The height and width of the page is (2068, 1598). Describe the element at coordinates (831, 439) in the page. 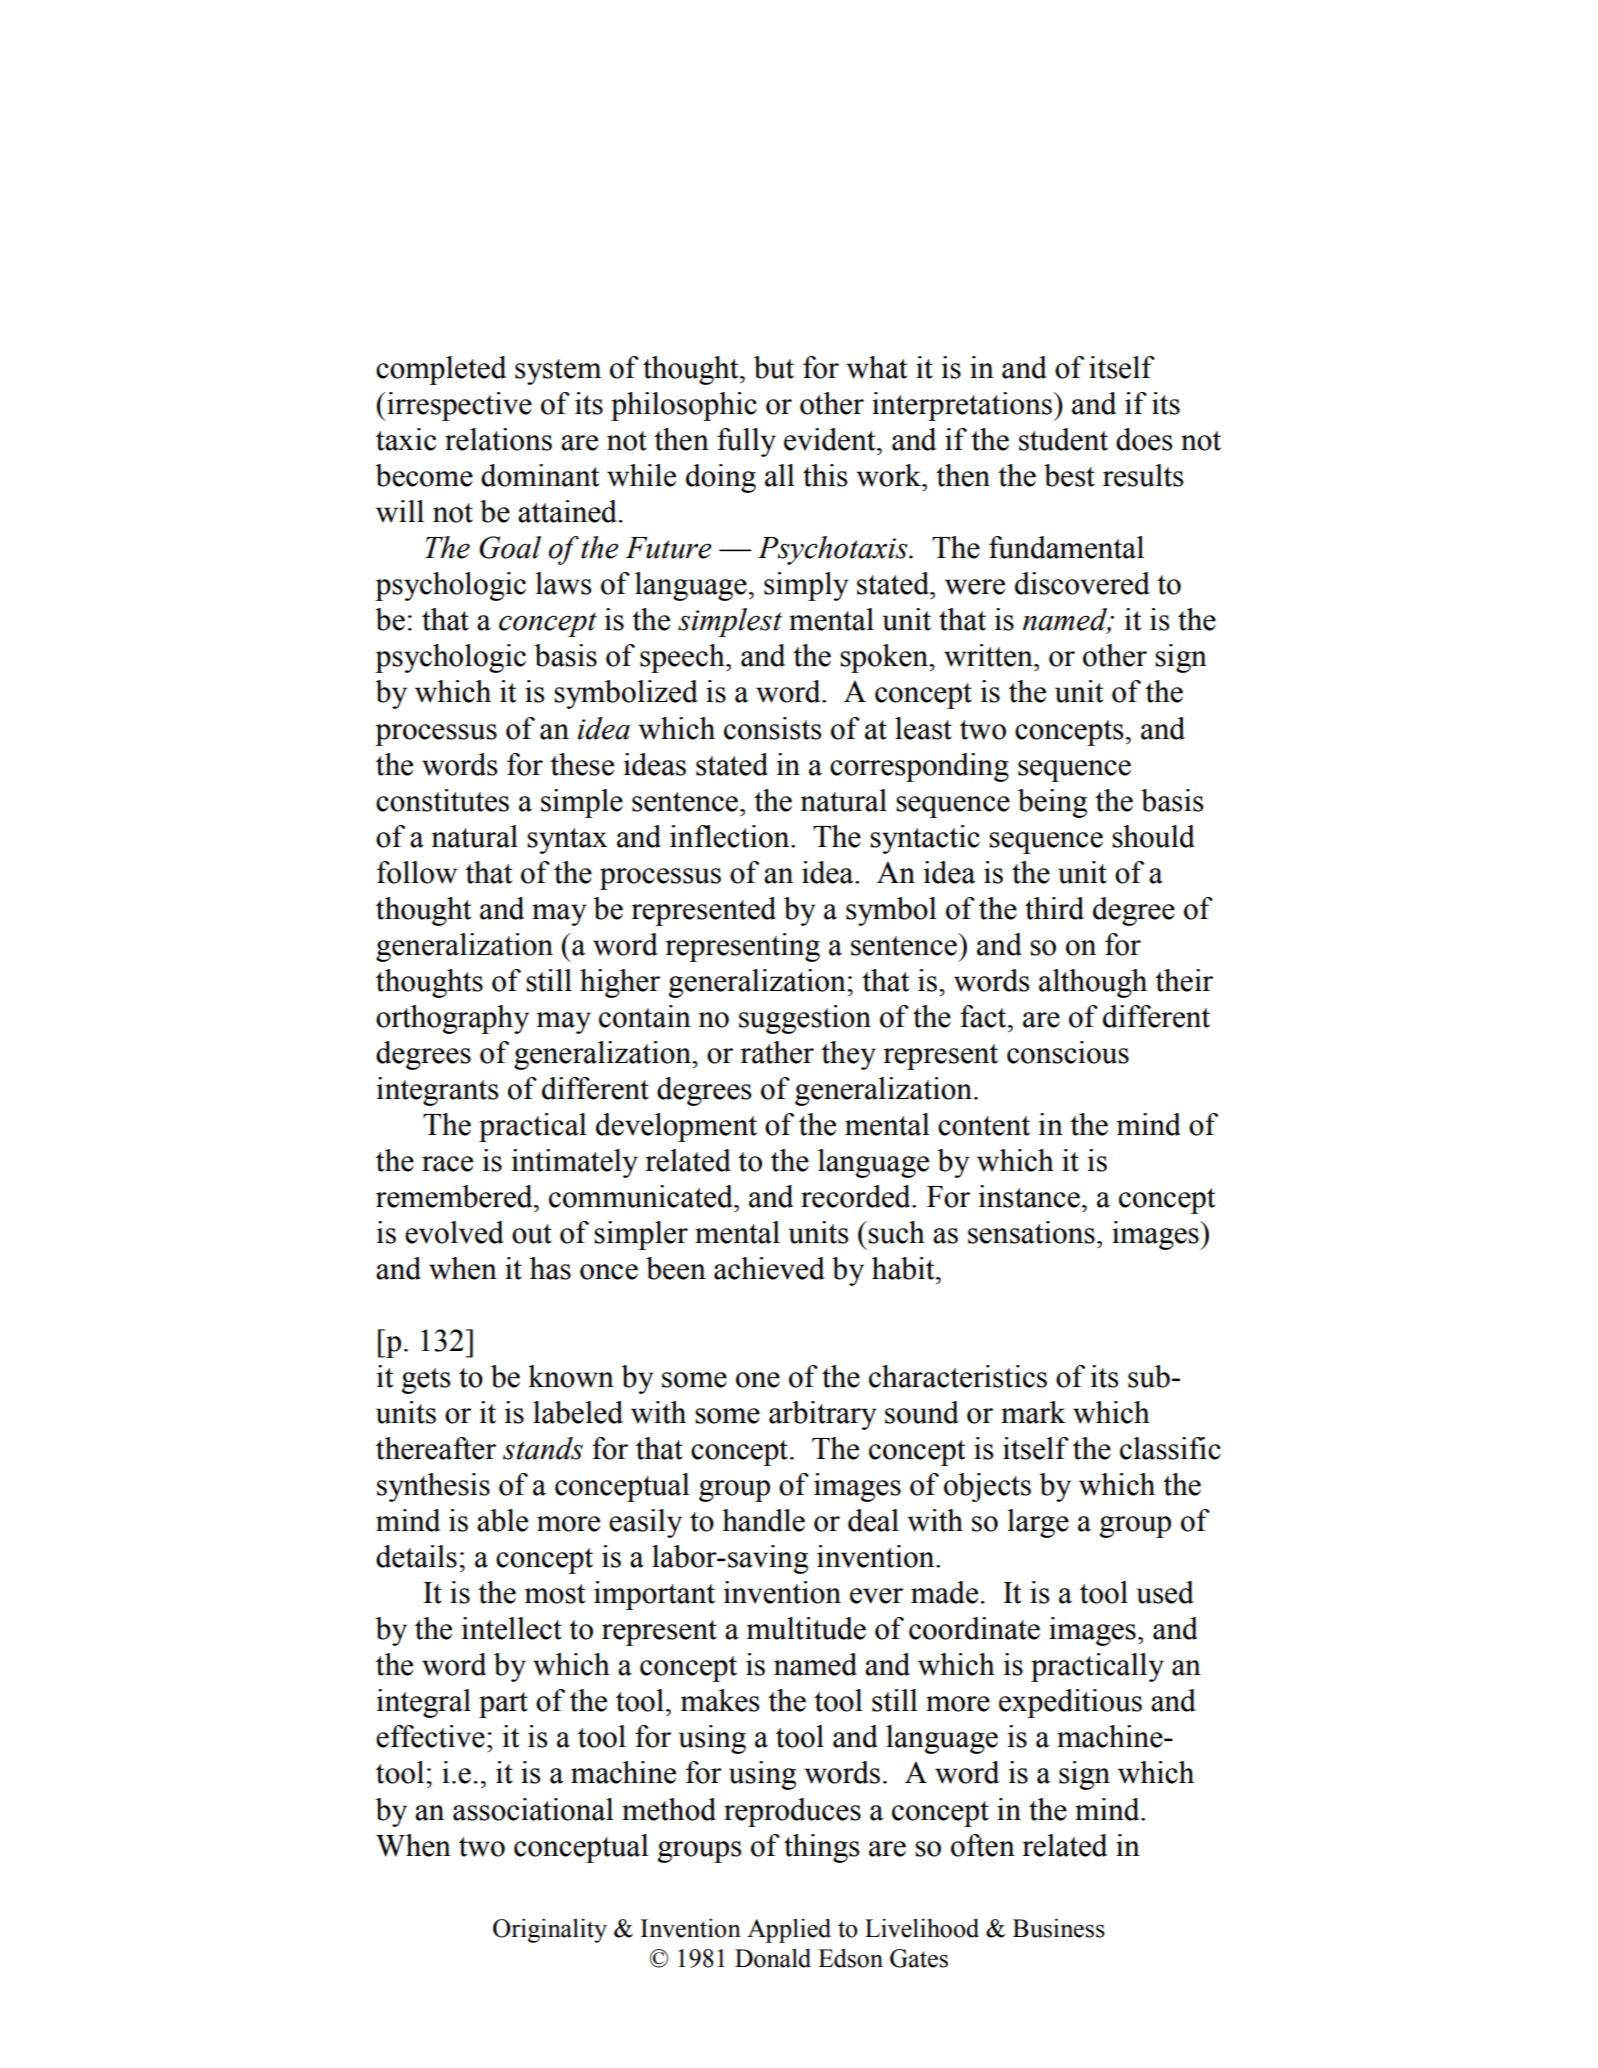

I see `evident` at that location.
